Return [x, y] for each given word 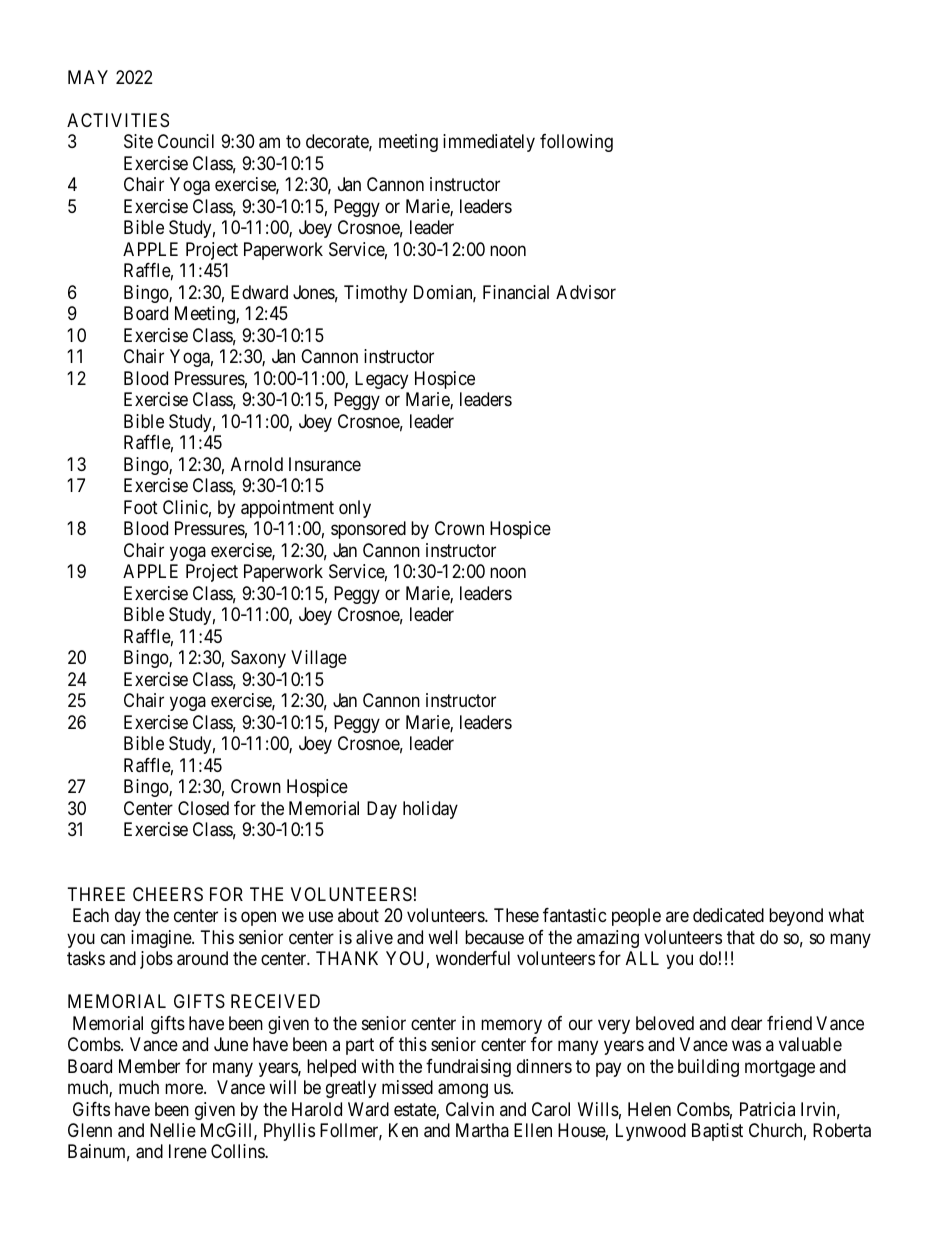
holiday [430, 810]
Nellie [173, 1130]
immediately [489, 143]
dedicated [728, 915]
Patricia [767, 1109]
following [576, 143]
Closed [203, 808]
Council [186, 141]
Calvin [470, 1109]
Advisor [586, 292]
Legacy [381, 380]
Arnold [257, 464]
